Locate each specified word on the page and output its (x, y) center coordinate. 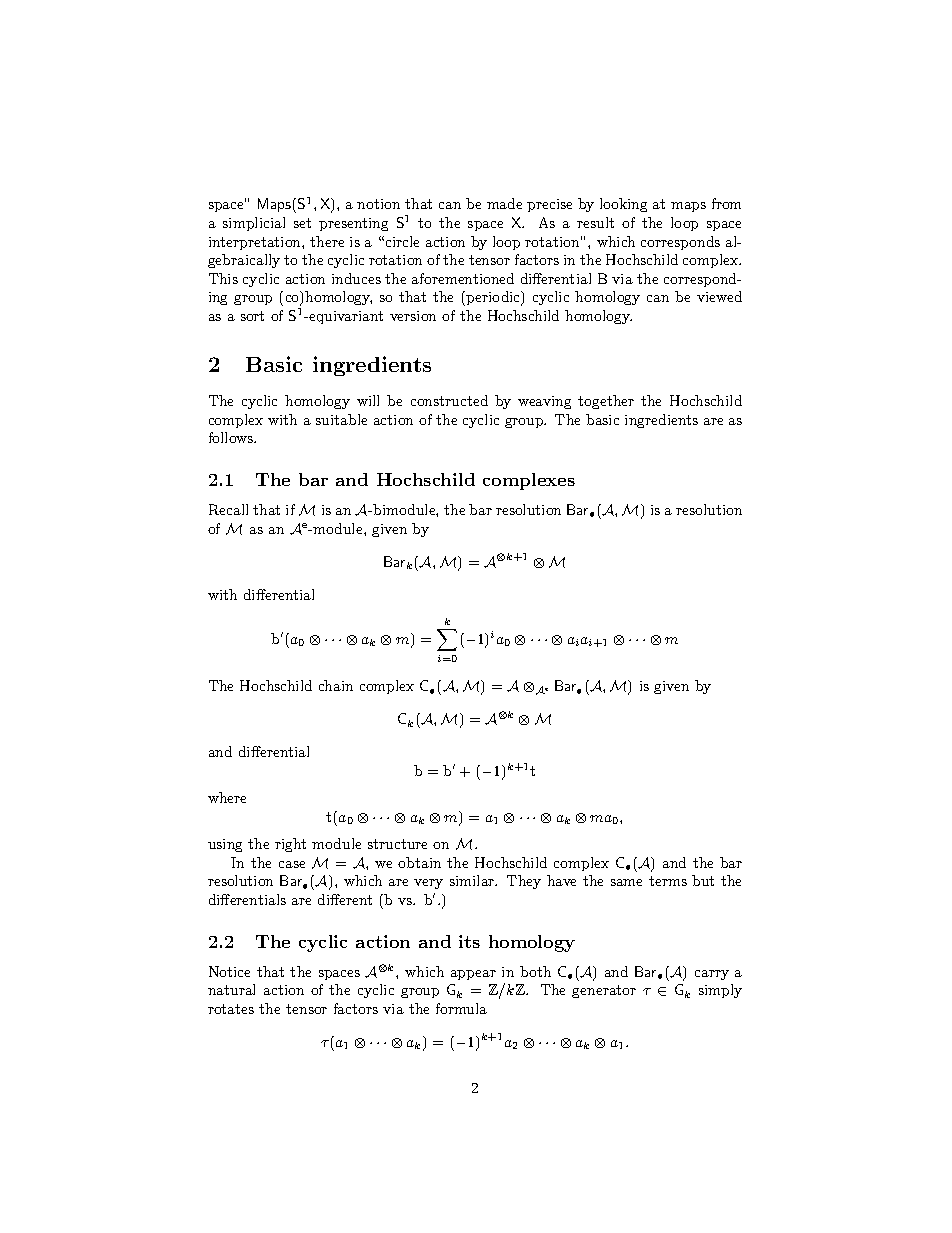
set (302, 223)
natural (231, 989)
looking (623, 205)
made (504, 203)
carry (712, 975)
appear (473, 975)
